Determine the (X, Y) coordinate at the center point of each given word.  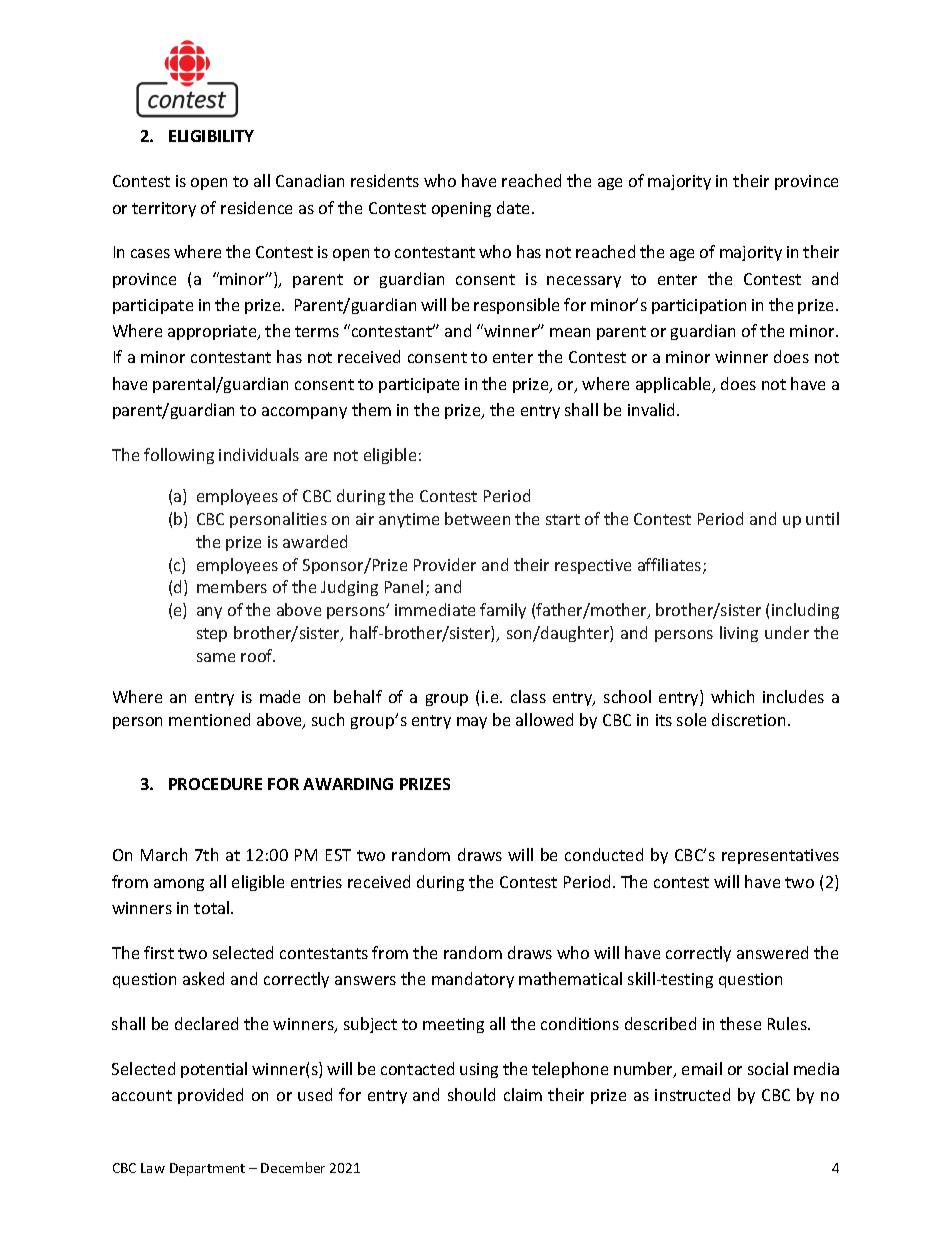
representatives (780, 856)
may (472, 723)
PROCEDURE (215, 784)
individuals (259, 454)
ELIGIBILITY (211, 136)
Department (207, 1169)
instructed (692, 1094)
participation (699, 306)
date (515, 207)
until (822, 518)
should (471, 1094)
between (477, 518)
